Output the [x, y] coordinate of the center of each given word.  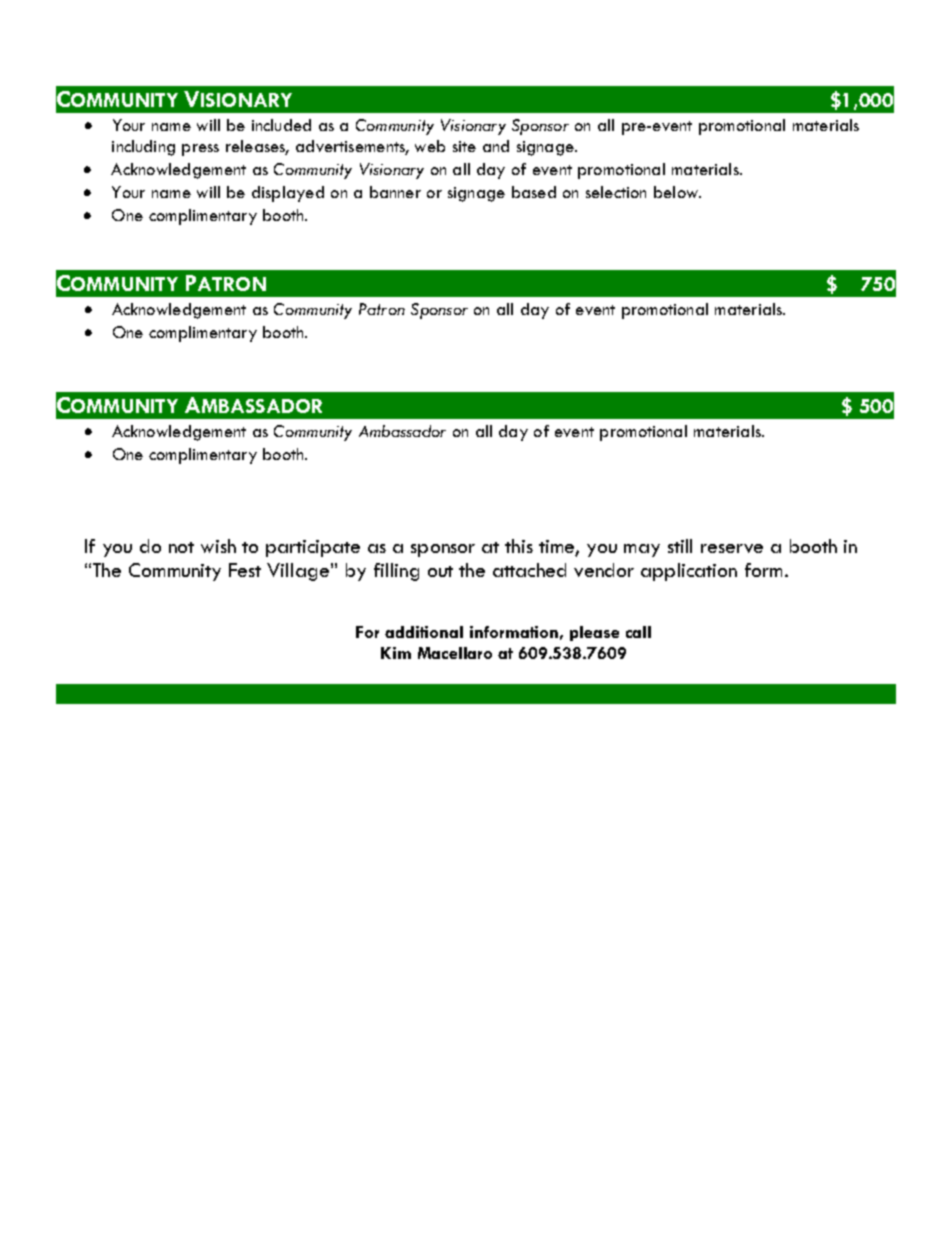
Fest [245, 570]
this [519, 546]
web [430, 146]
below [677, 192]
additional [424, 632]
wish [218, 546]
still [680, 546]
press [200, 150]
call [638, 632]
